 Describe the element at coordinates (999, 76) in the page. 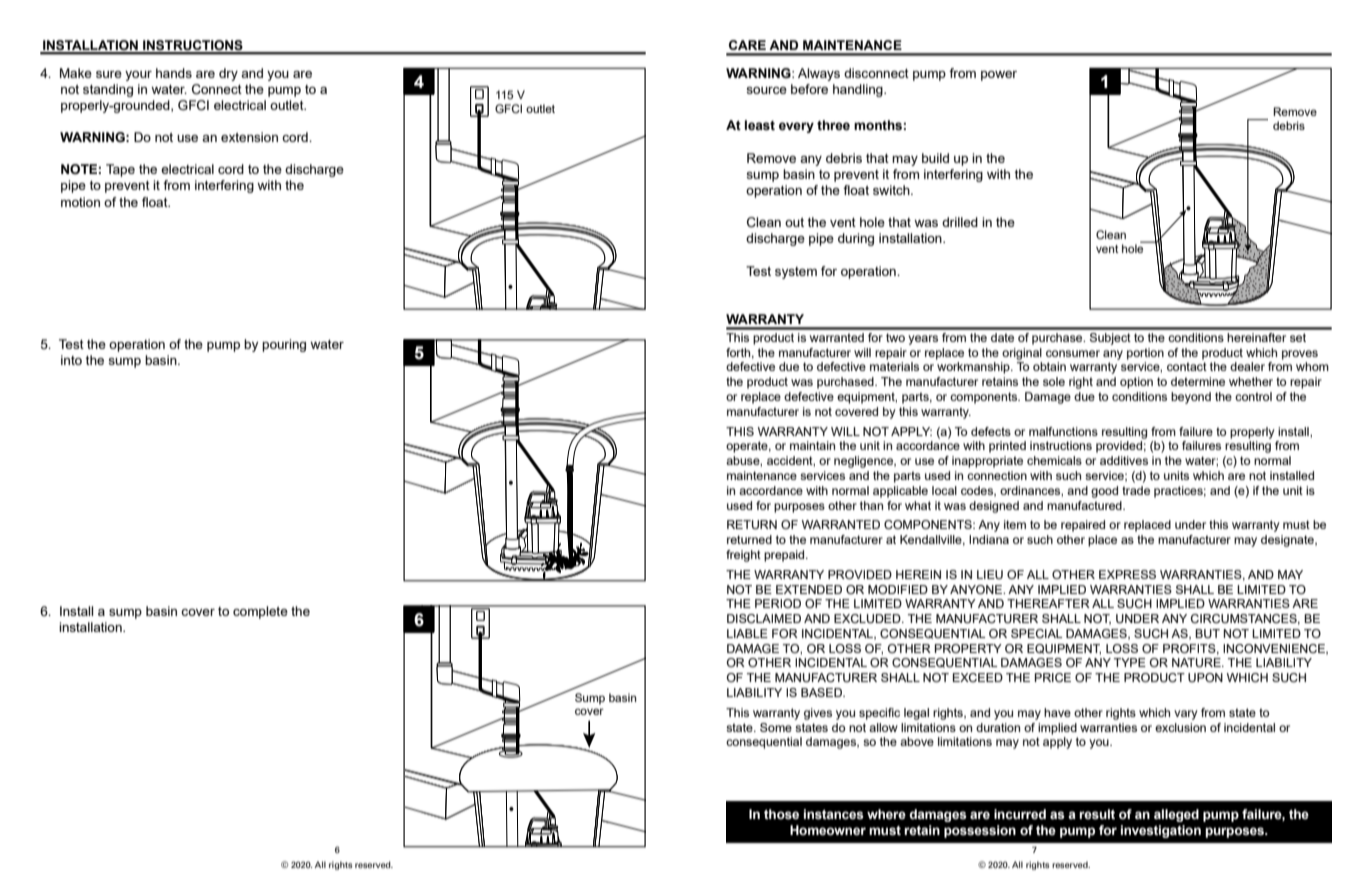

I see `power` at that location.
